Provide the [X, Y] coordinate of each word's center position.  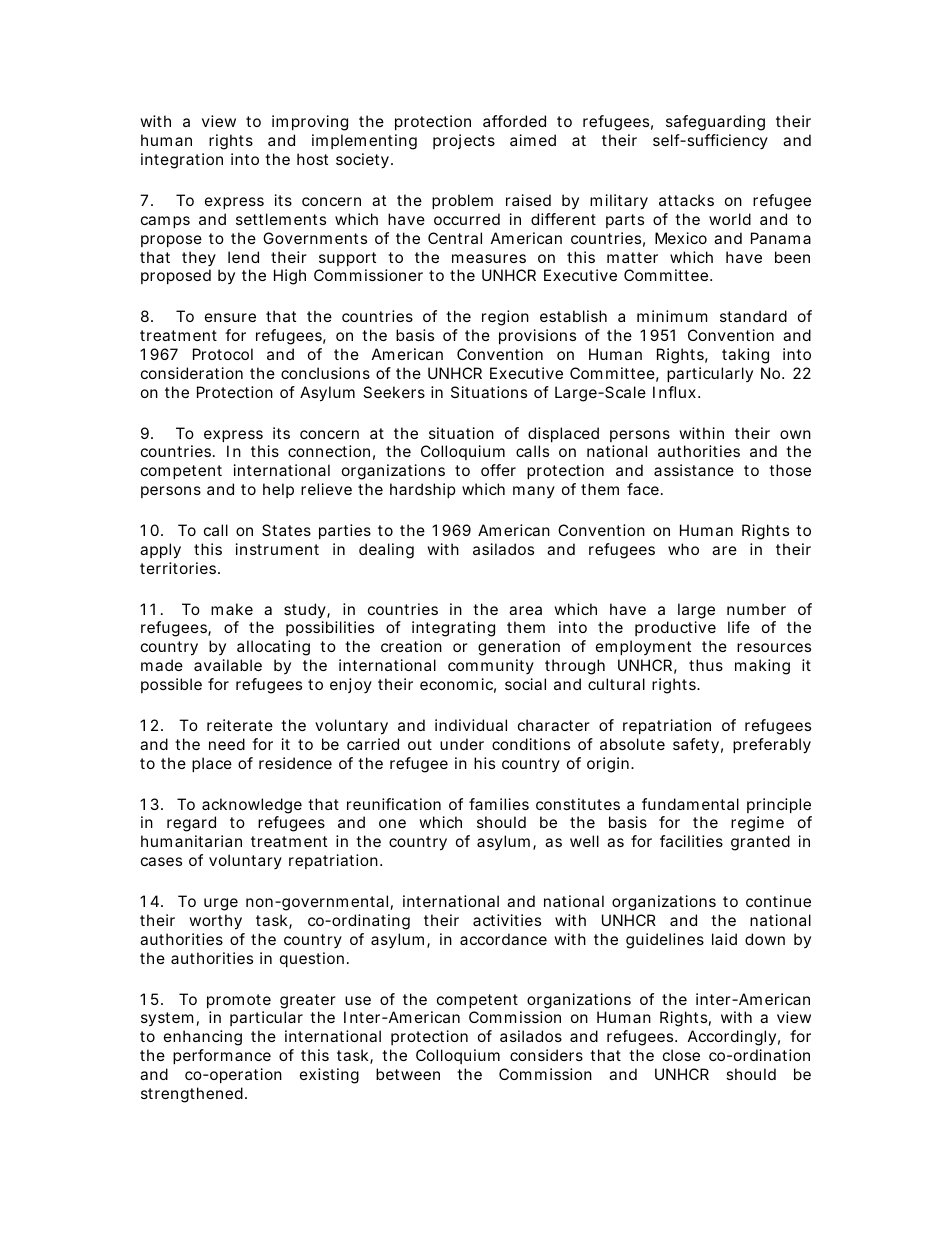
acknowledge [252, 806]
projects [464, 141]
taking [745, 356]
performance [222, 1056]
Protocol [223, 354]
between [408, 1074]
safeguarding [715, 123]
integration [182, 161]
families [499, 804]
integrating [453, 629]
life [739, 627]
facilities [691, 841]
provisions [537, 336]
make [232, 609]
